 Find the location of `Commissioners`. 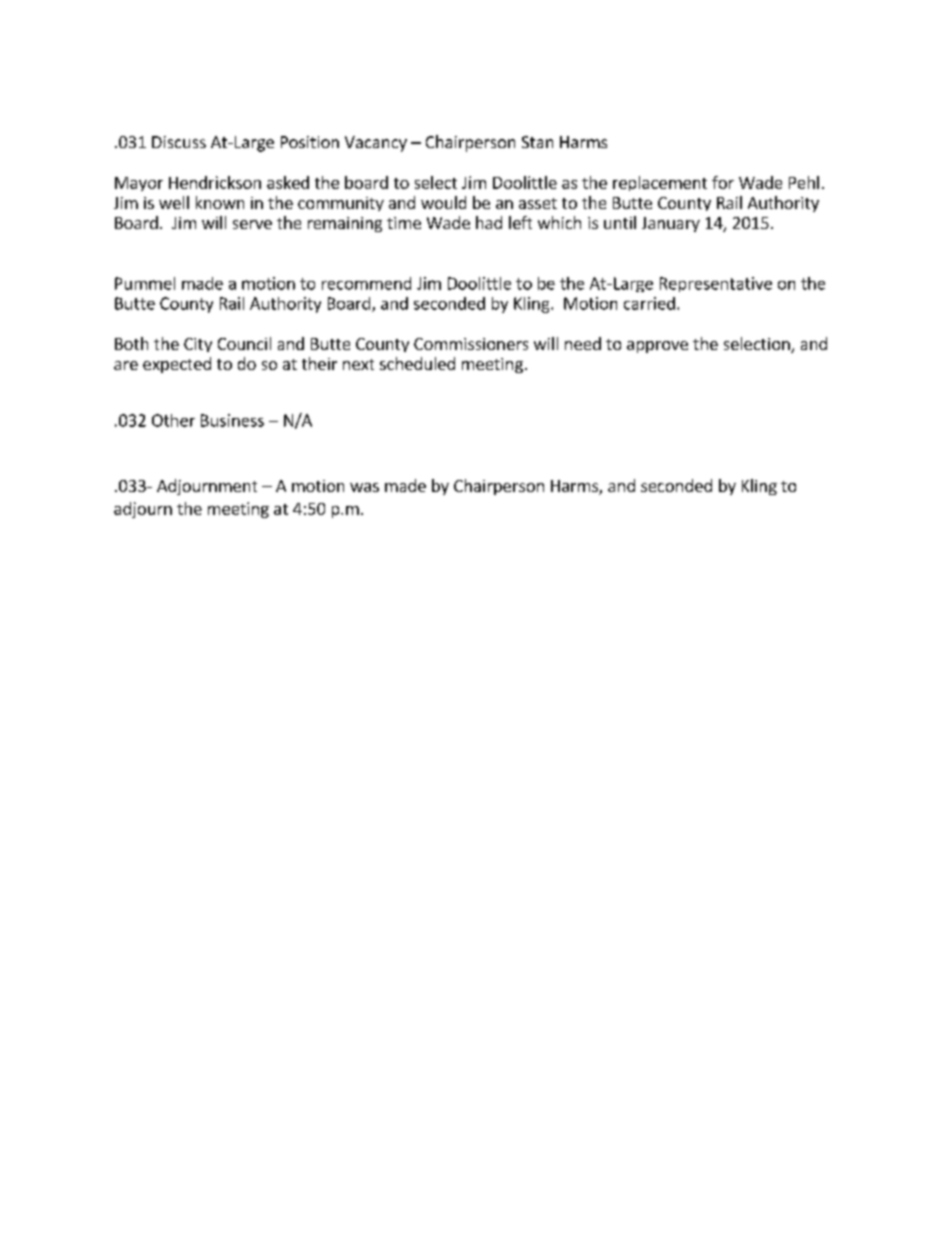

Commissioners is located at coordinates (471, 344).
